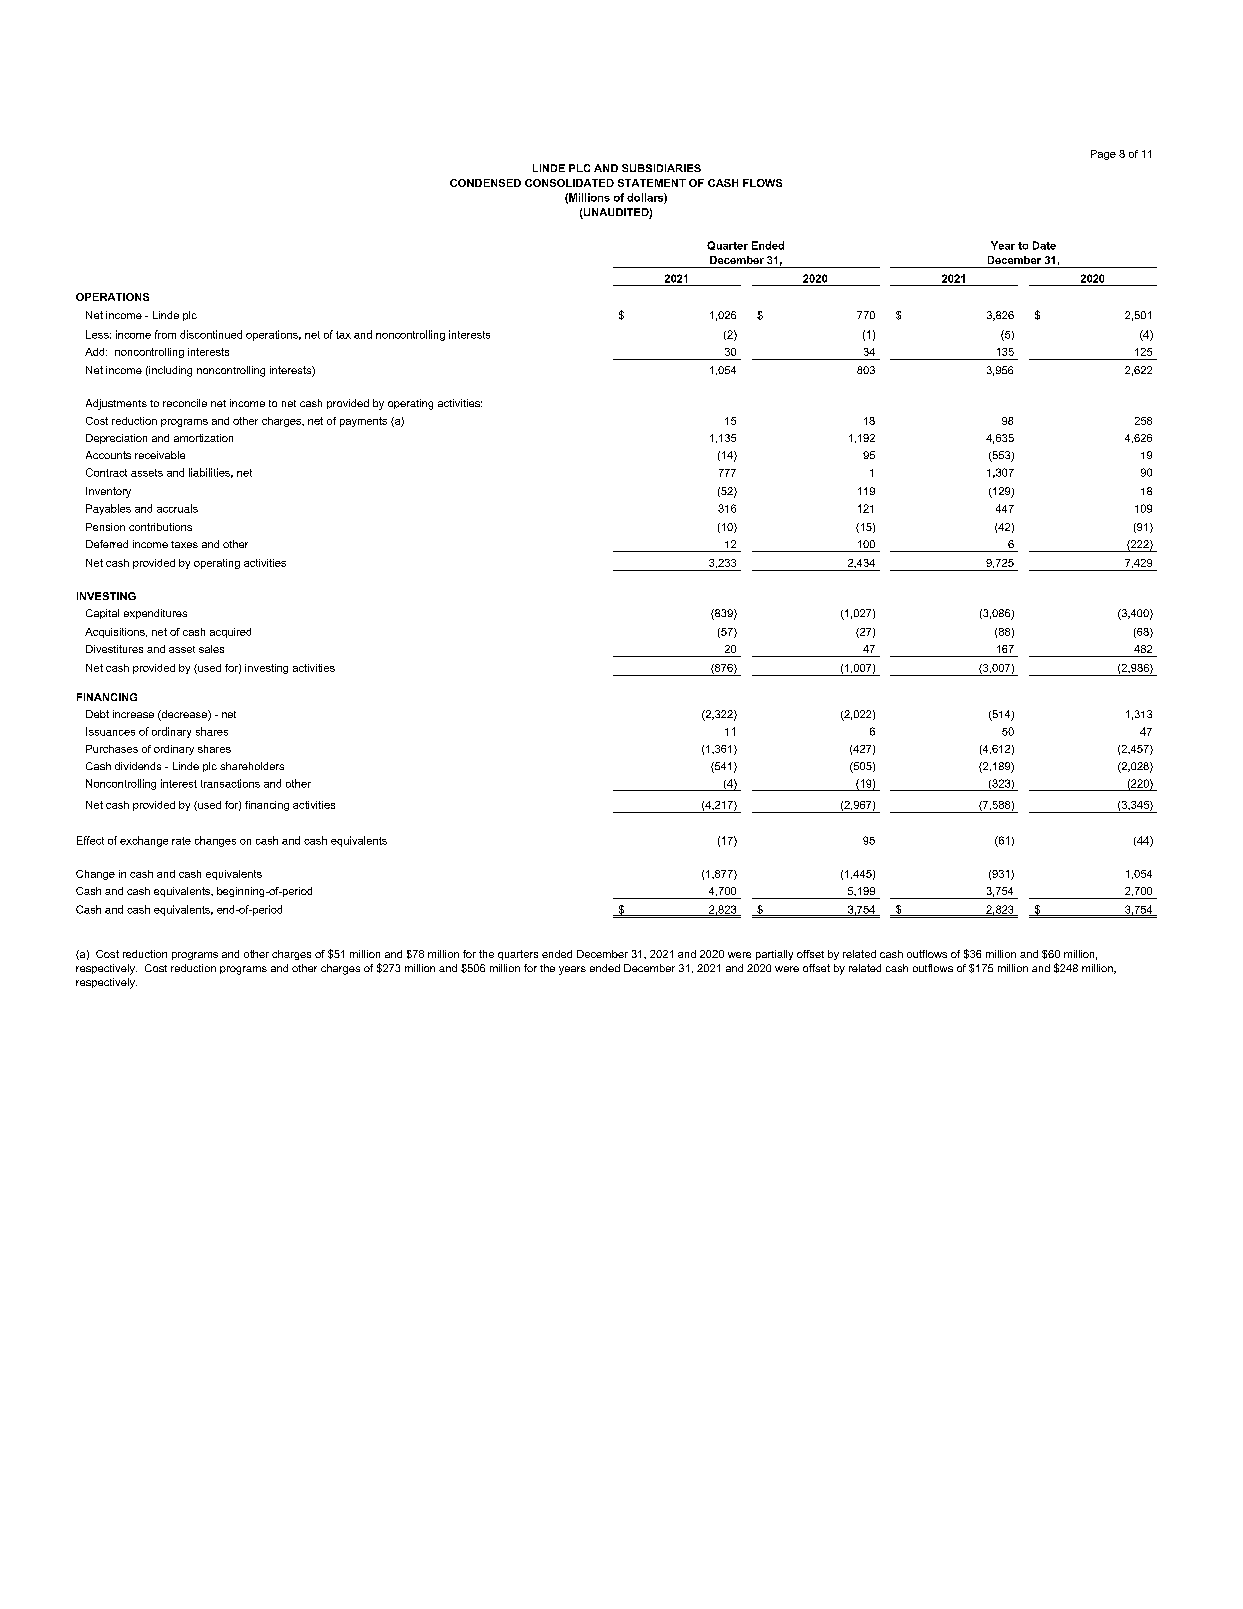  Describe the element at coordinates (230, 633) in the document. I see `acquired` at that location.
